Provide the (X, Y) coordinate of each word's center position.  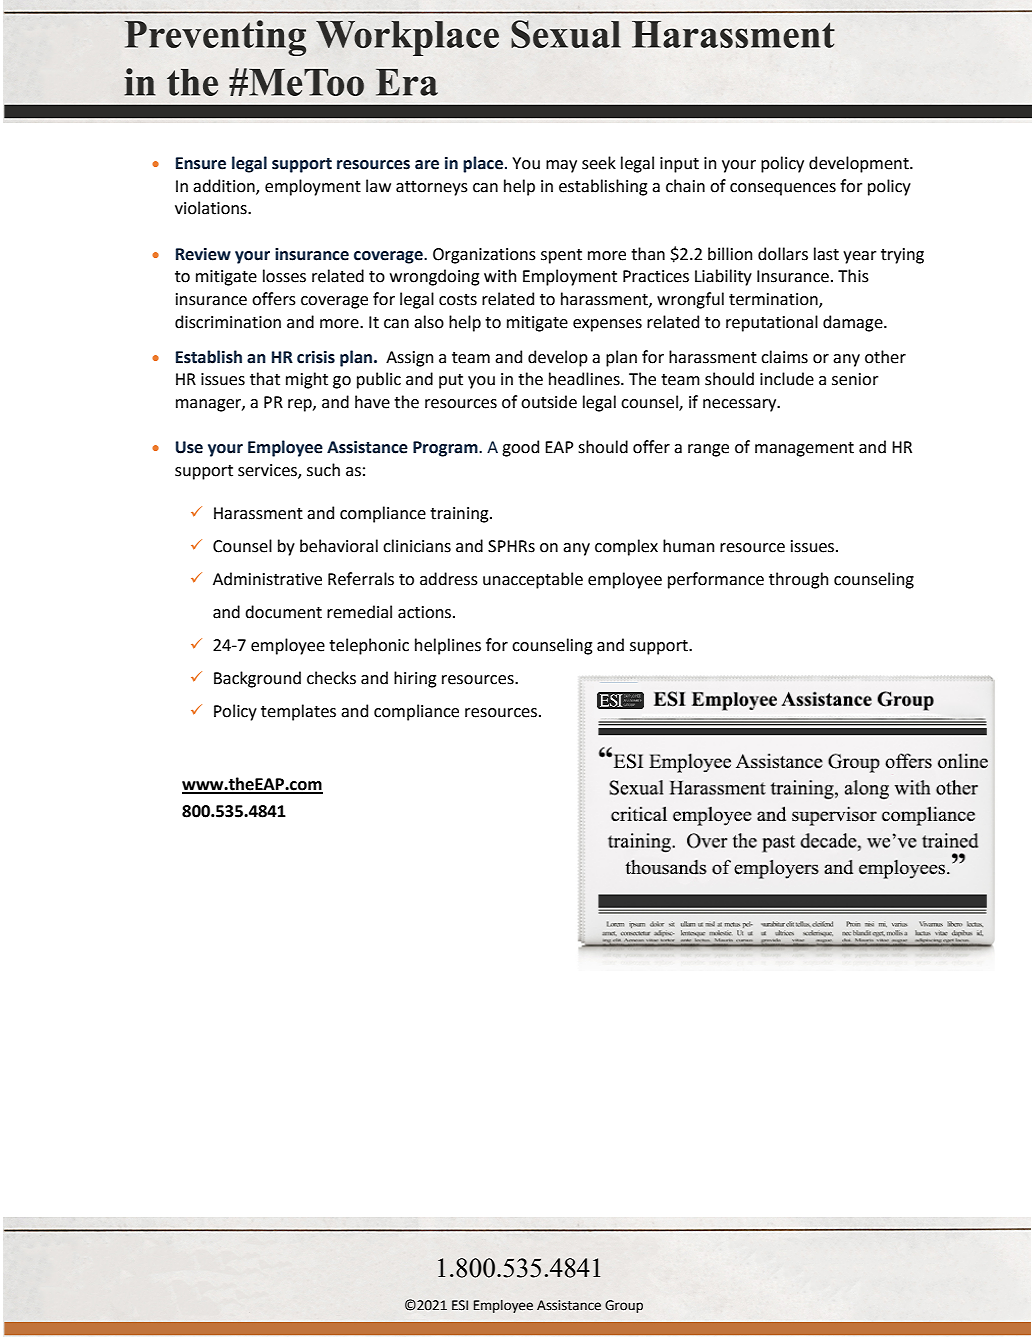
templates (298, 712)
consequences (783, 189)
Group (624, 1306)
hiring (415, 679)
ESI (460, 1305)
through (798, 580)
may (561, 166)
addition (225, 186)
